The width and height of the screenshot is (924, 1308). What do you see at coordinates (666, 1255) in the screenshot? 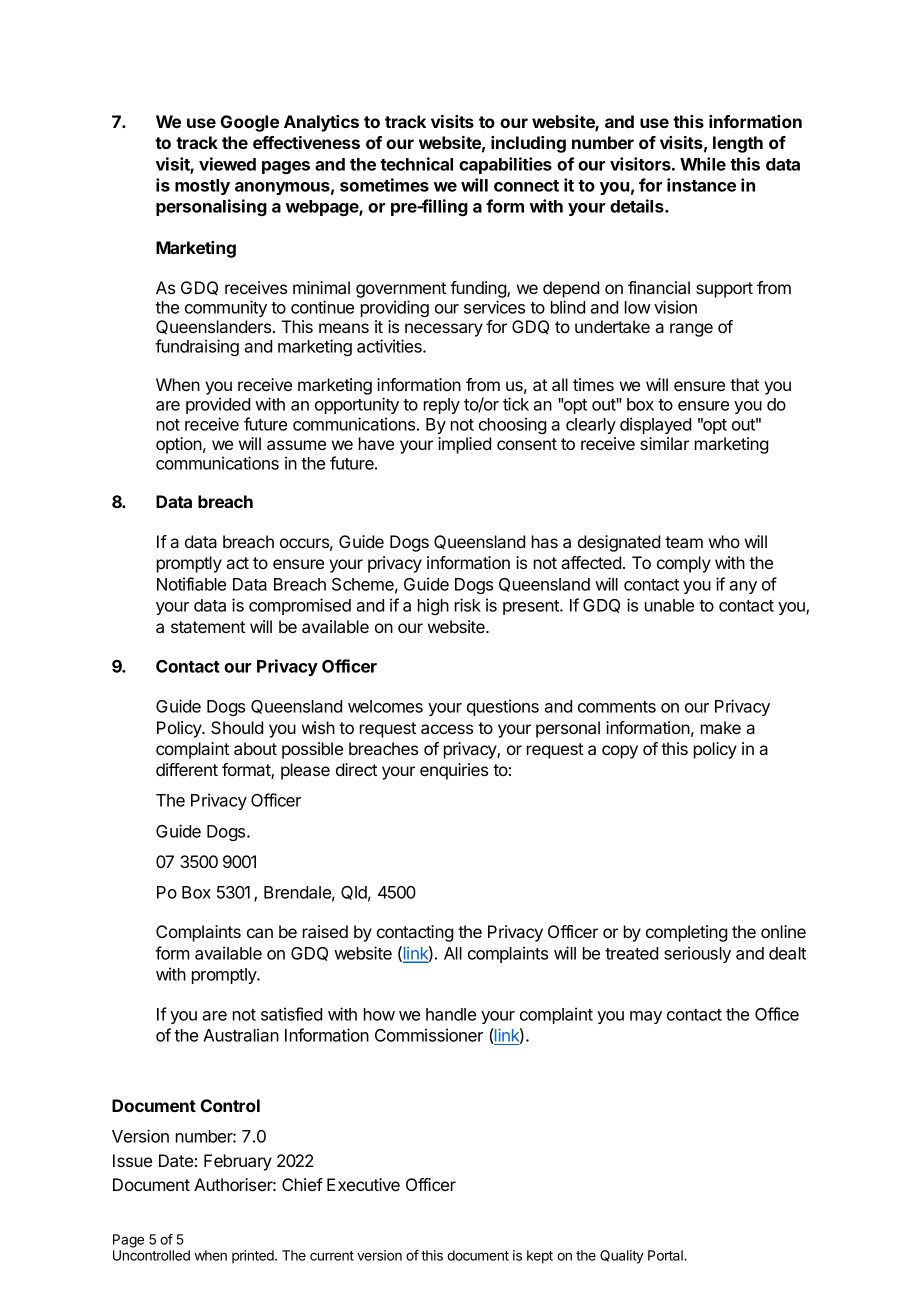
I see `Portal` at bounding box center [666, 1255].
